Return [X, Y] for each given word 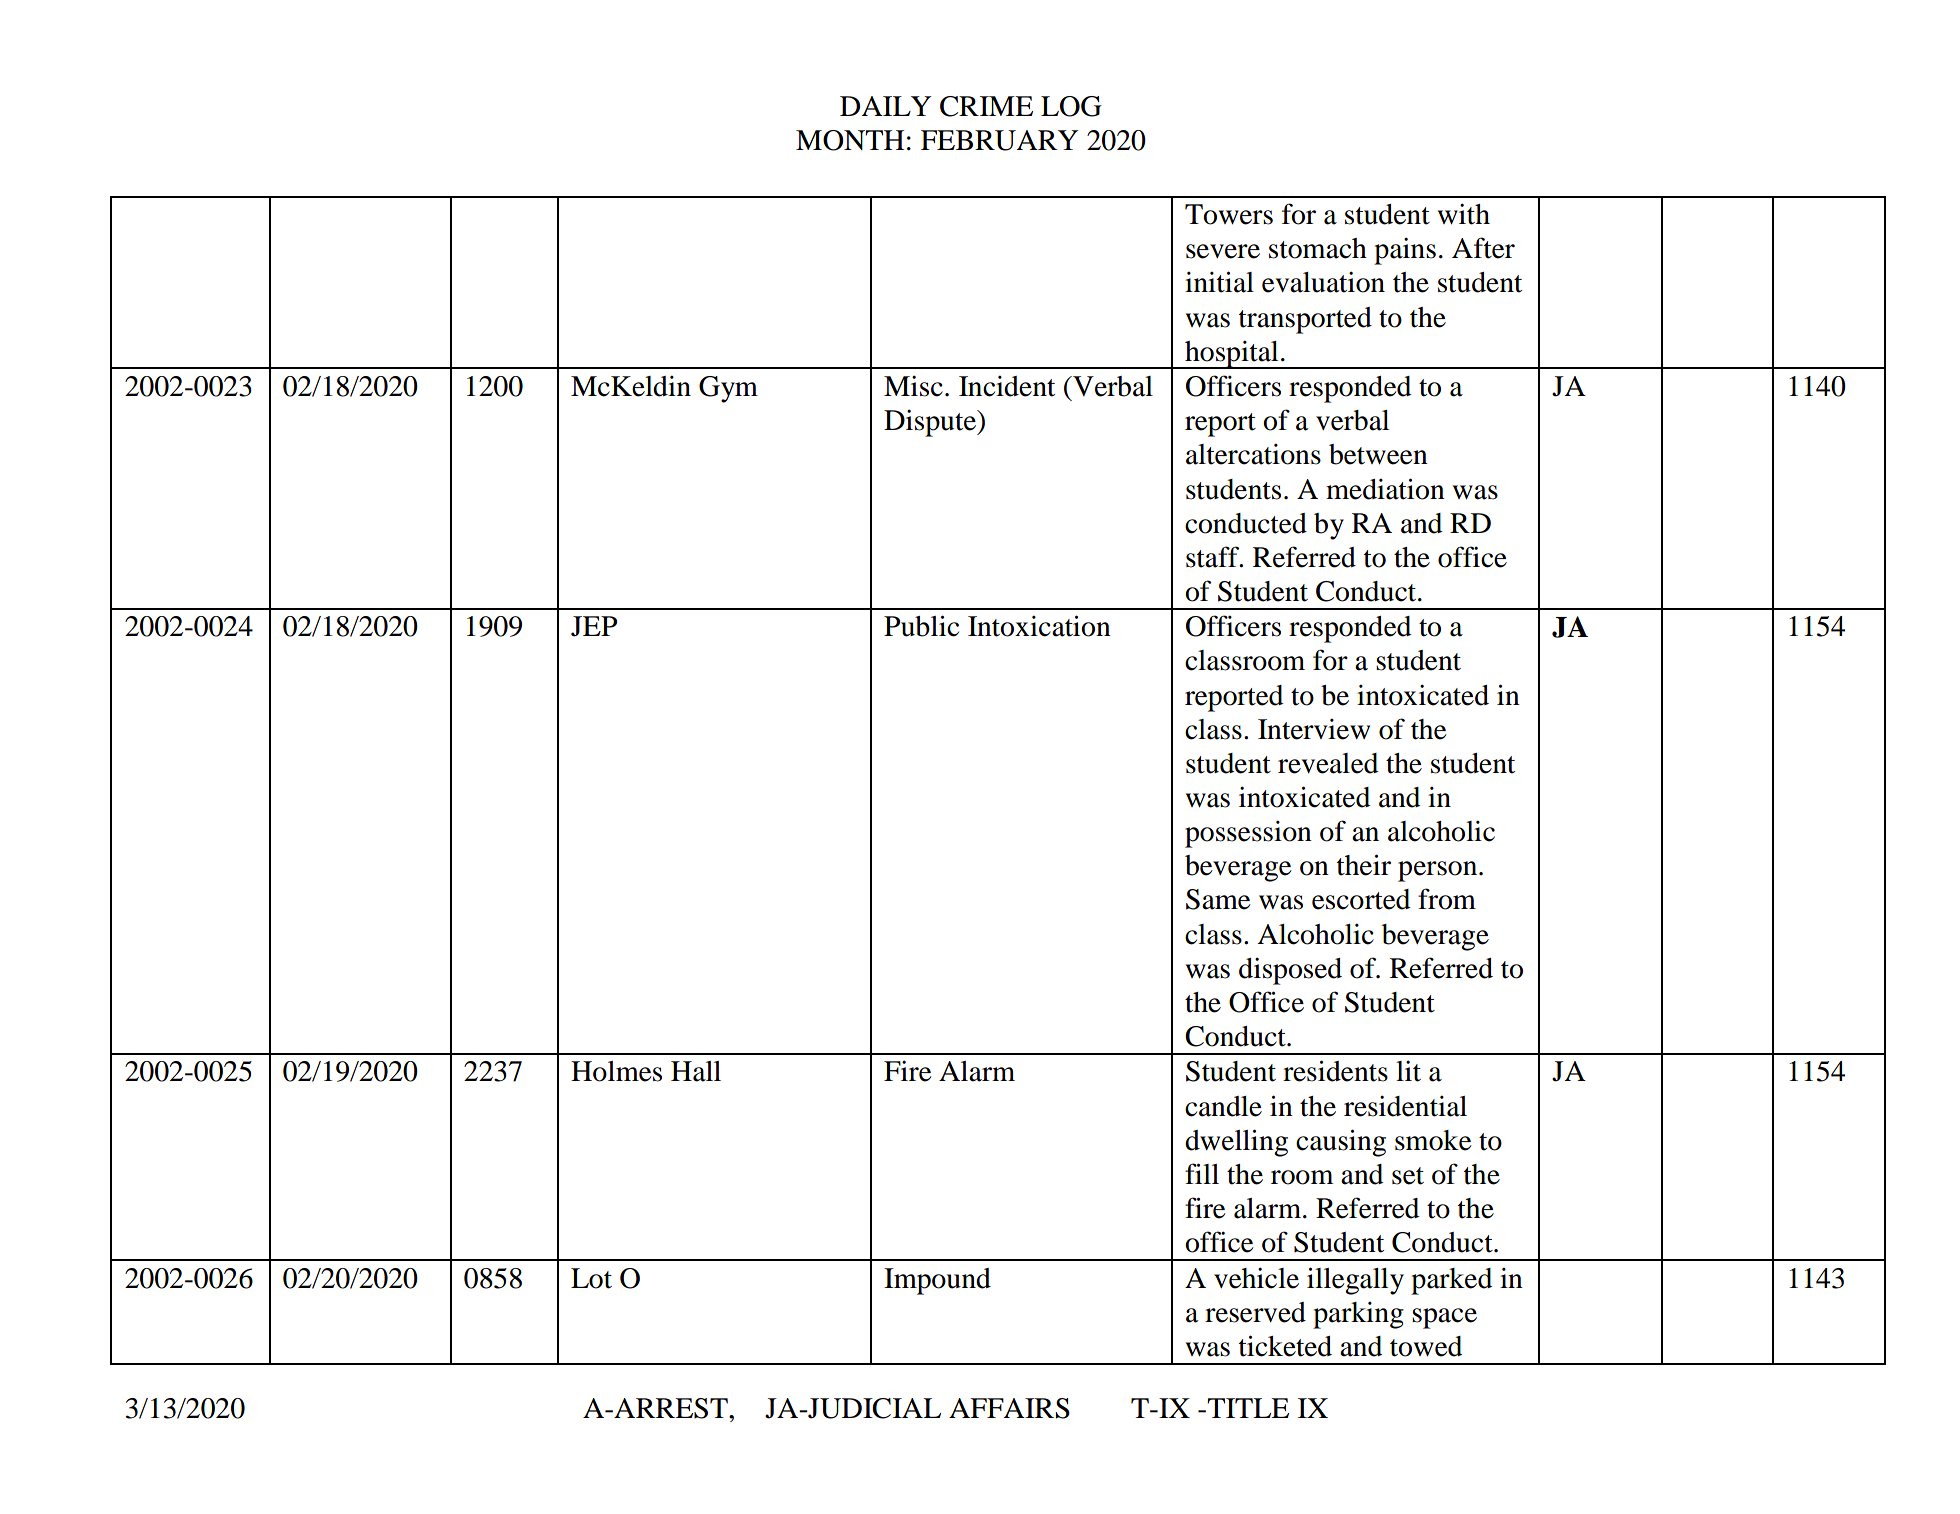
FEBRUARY [999, 140]
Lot [591, 1278]
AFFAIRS [1009, 1408]
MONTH [850, 140]
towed [1426, 1346]
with [1464, 214]
